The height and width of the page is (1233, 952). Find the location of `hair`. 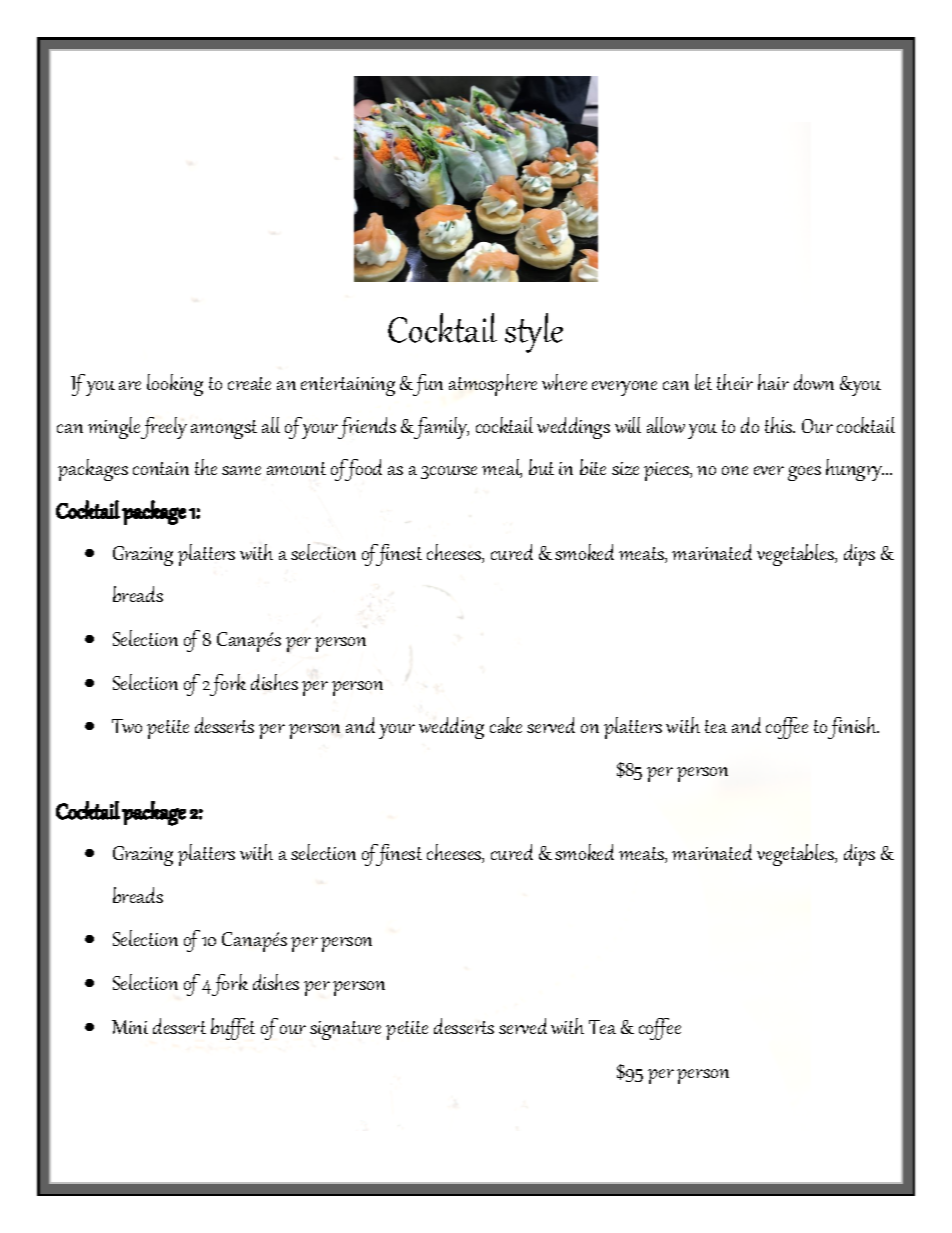

hair is located at coordinates (773, 382).
